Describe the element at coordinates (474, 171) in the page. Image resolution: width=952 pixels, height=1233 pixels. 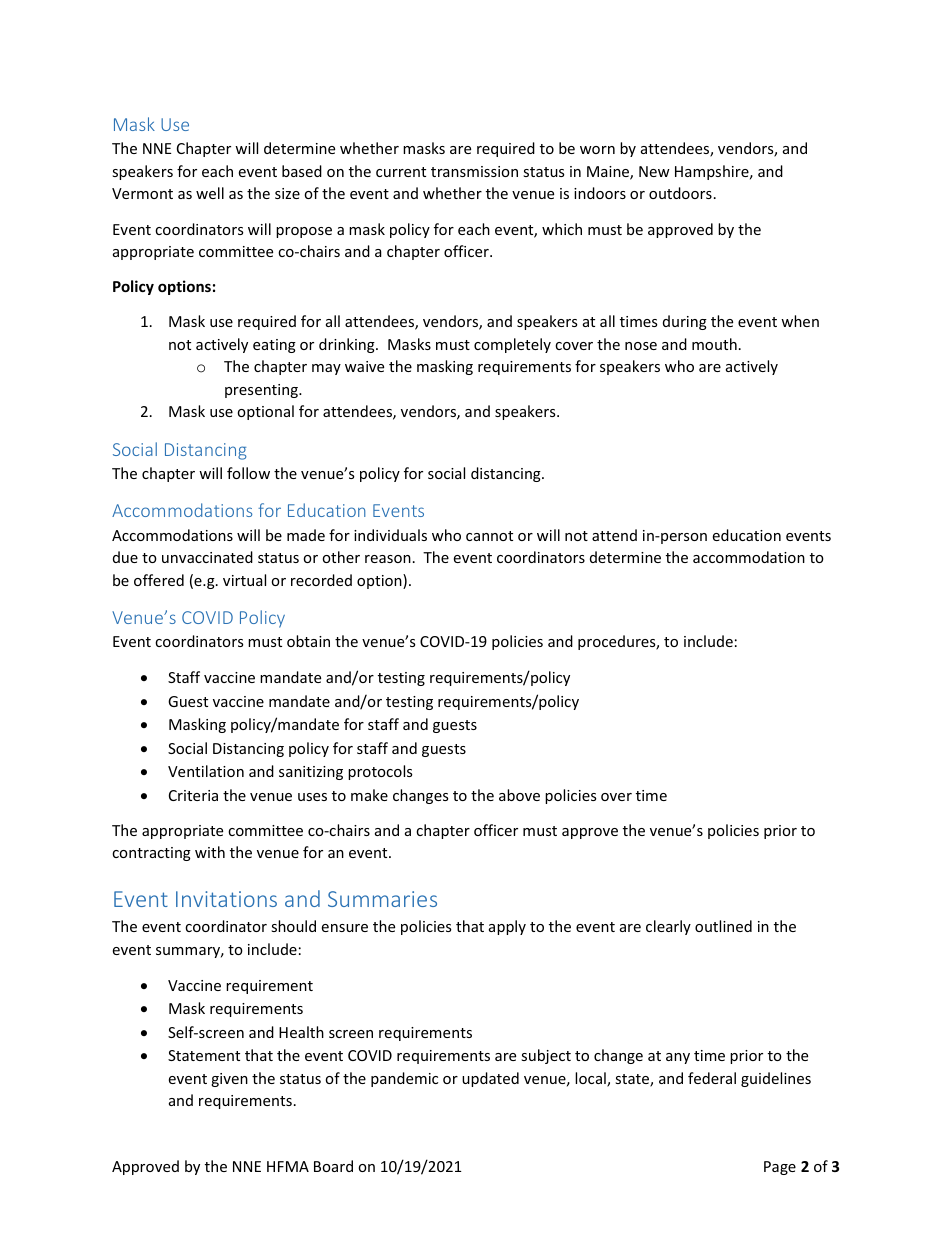
I see `transmission` at that location.
